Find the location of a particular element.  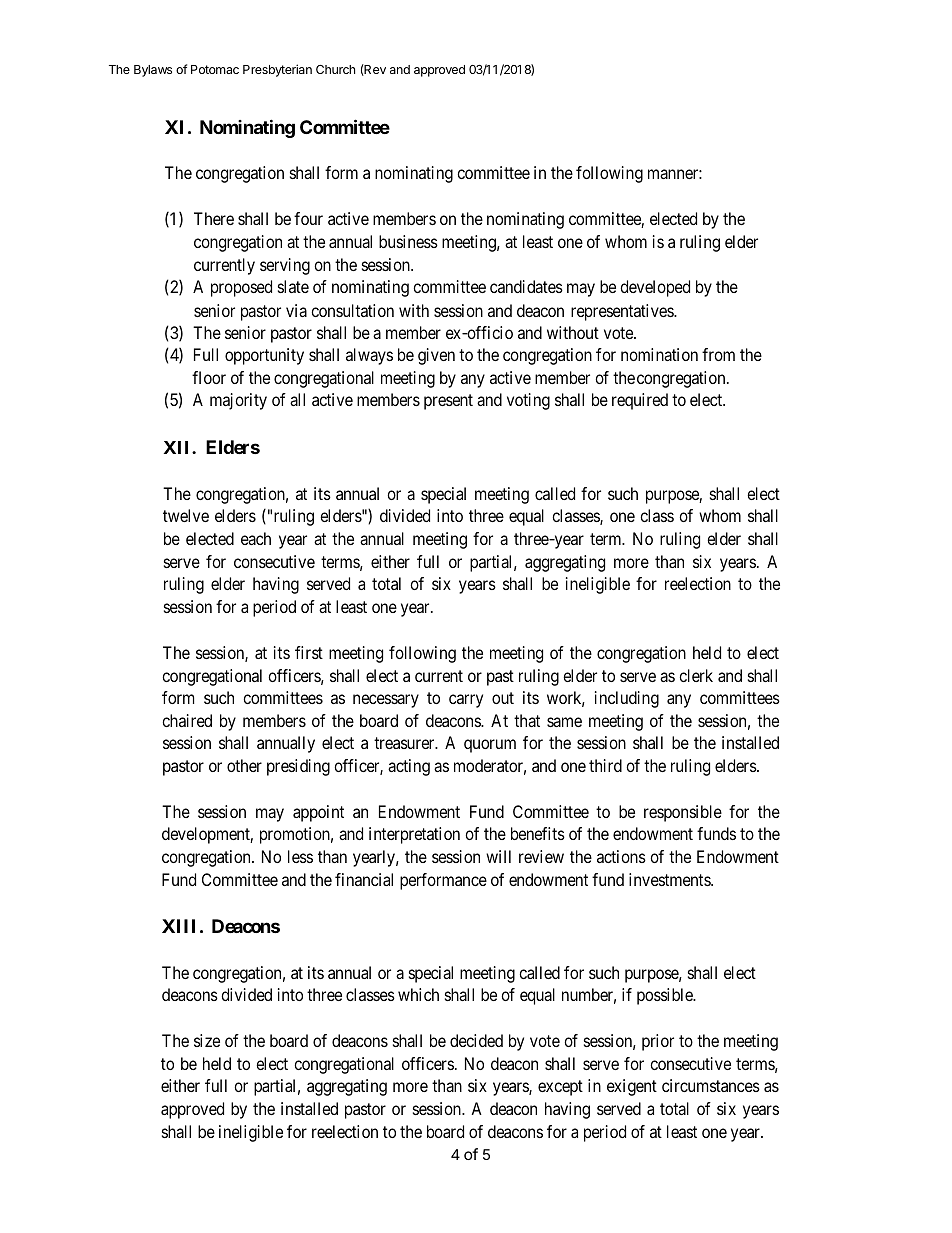

including is located at coordinates (627, 699).
